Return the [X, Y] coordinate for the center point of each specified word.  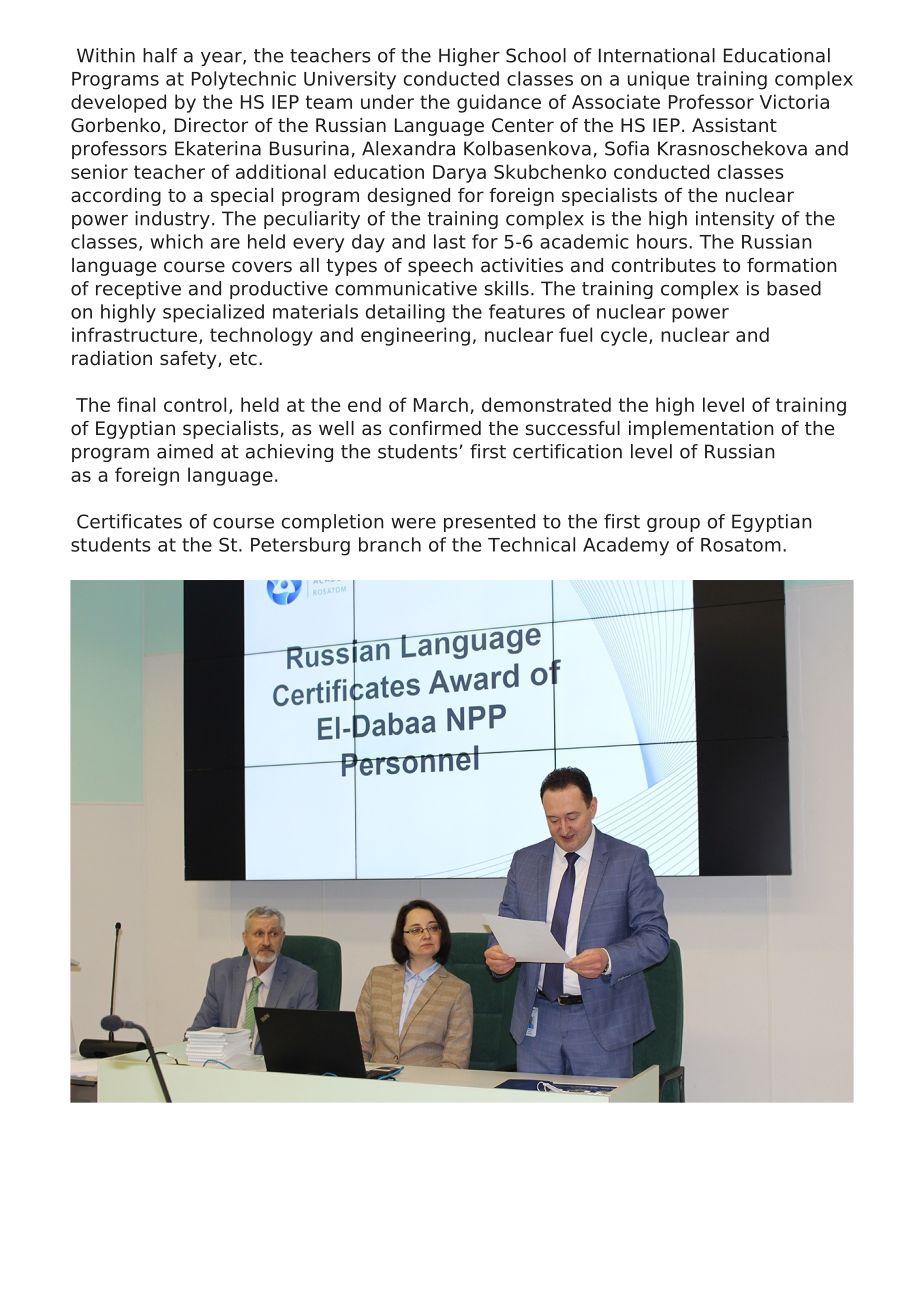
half [160, 55]
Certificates [129, 521]
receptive [138, 290]
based [794, 288]
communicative [406, 288]
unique [658, 80]
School [536, 55]
